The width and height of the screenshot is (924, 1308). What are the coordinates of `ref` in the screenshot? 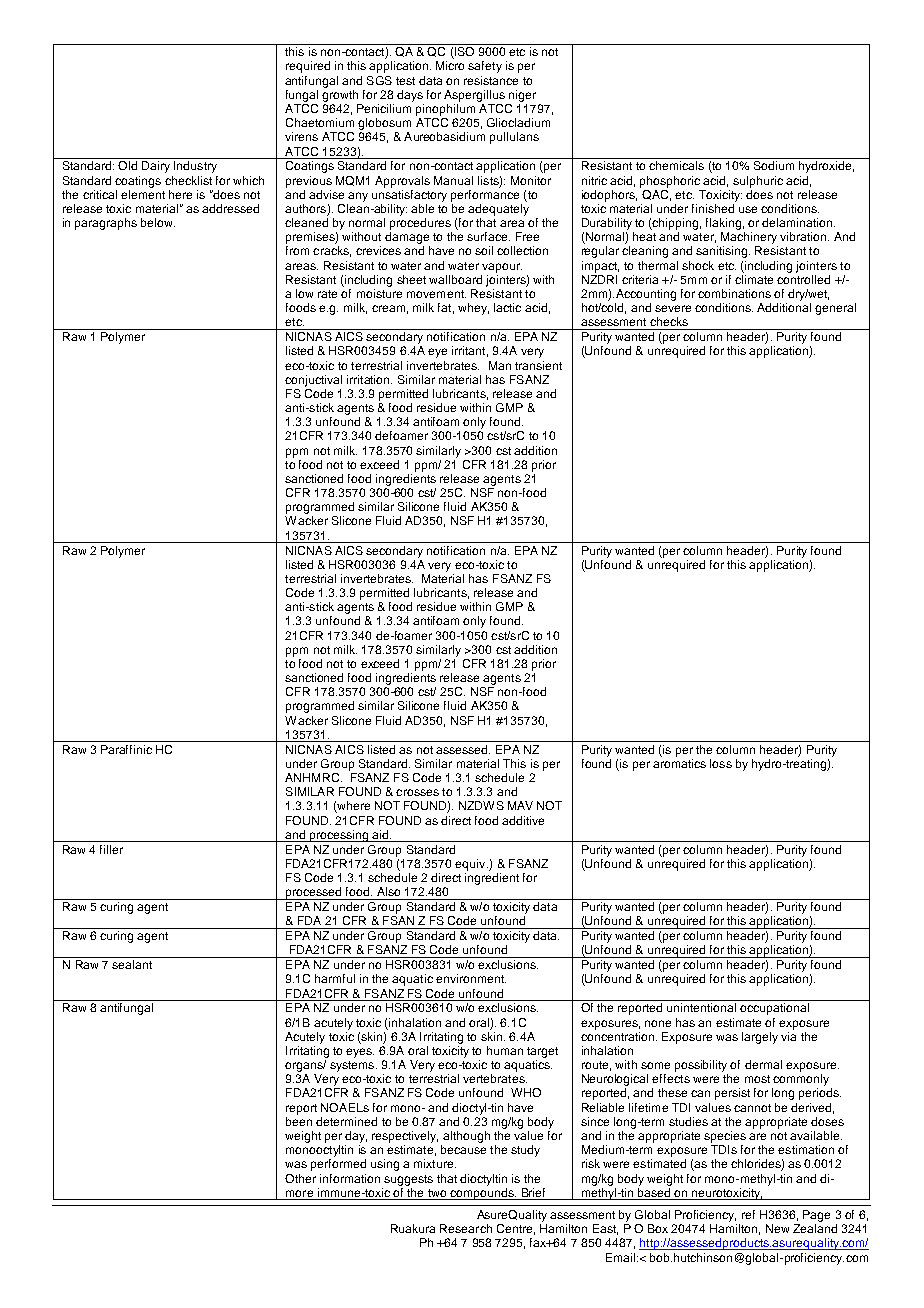 It's located at (748, 1214).
